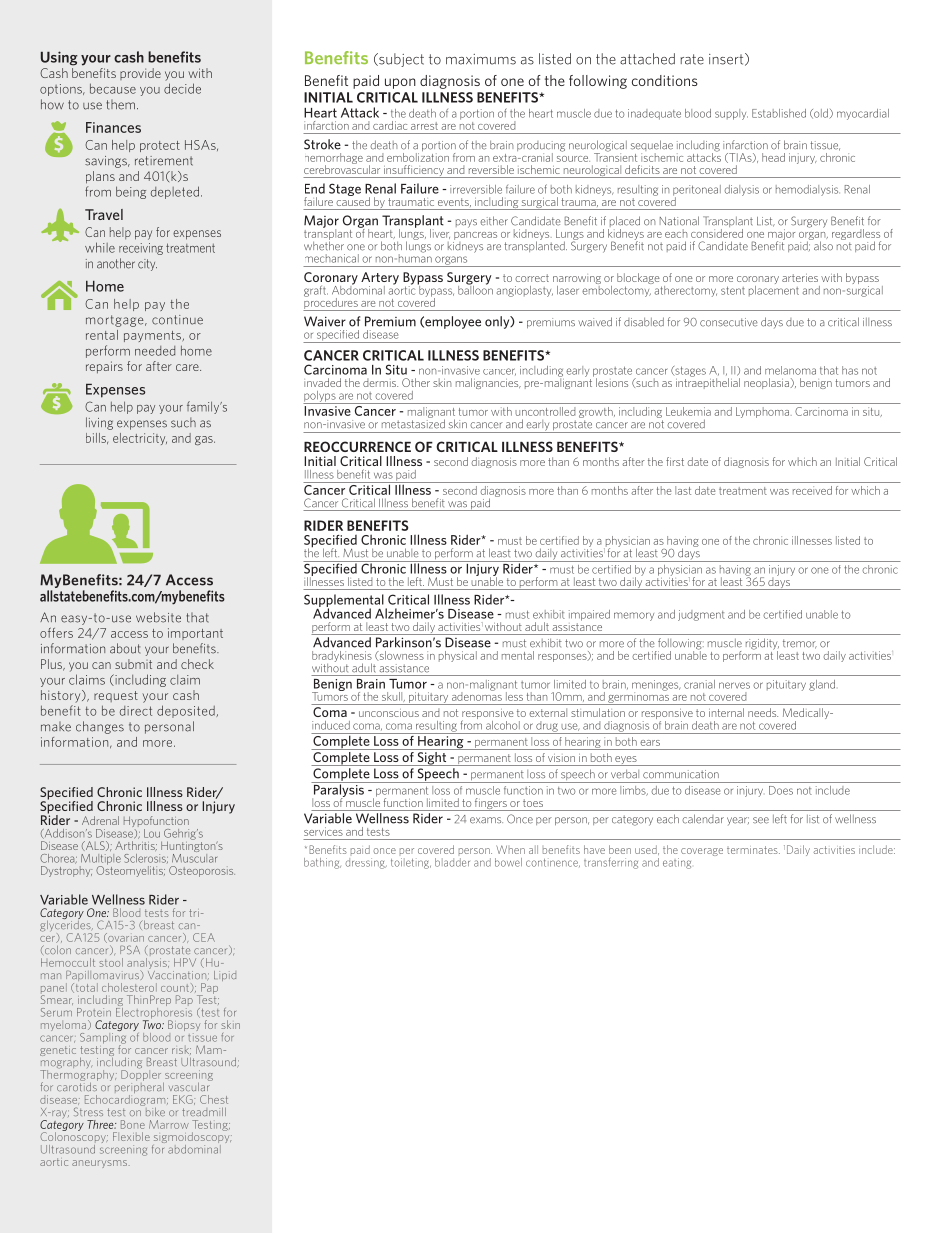  I want to click on Bone, so click(133, 1124).
